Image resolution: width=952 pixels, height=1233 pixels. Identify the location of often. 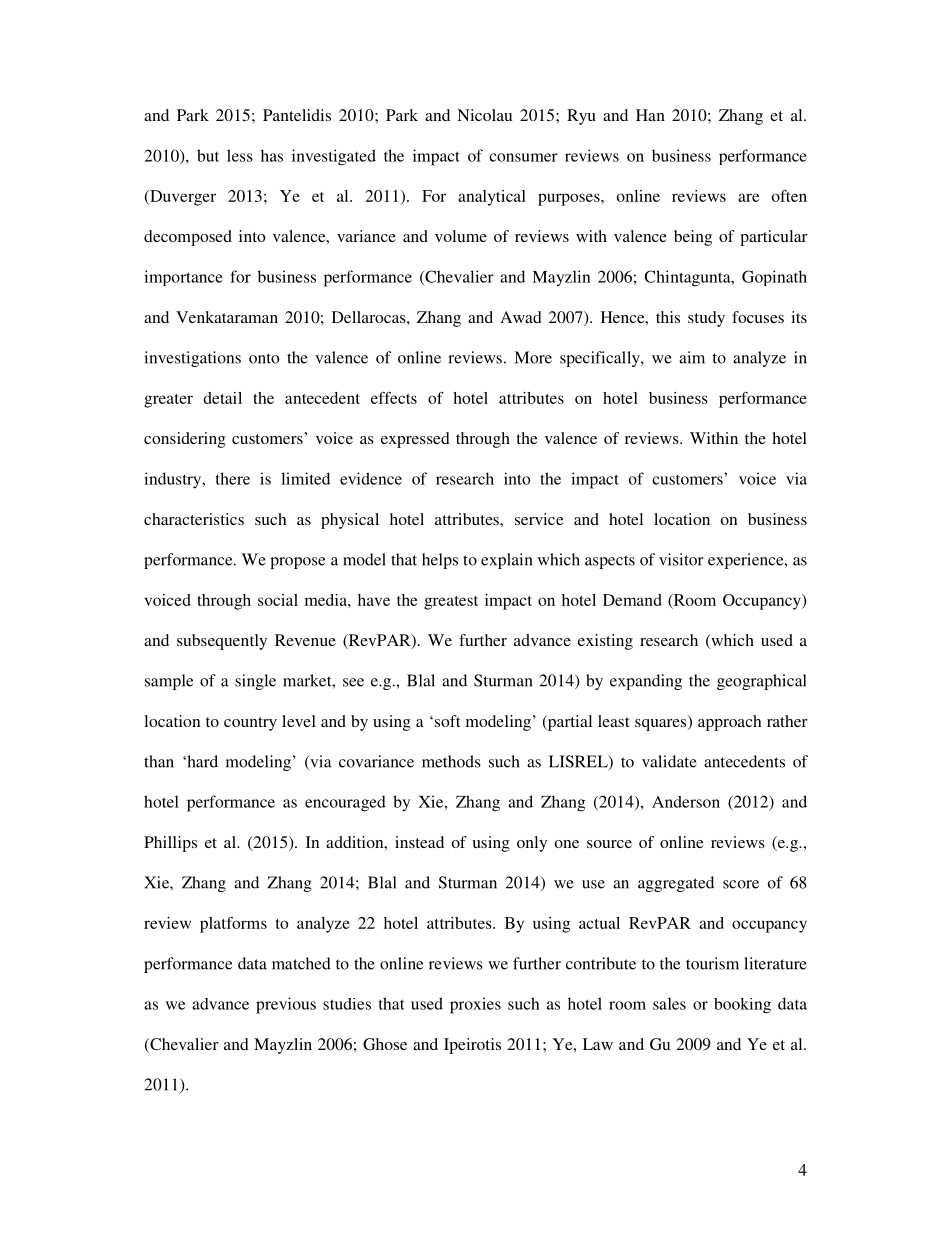
(789, 196).
